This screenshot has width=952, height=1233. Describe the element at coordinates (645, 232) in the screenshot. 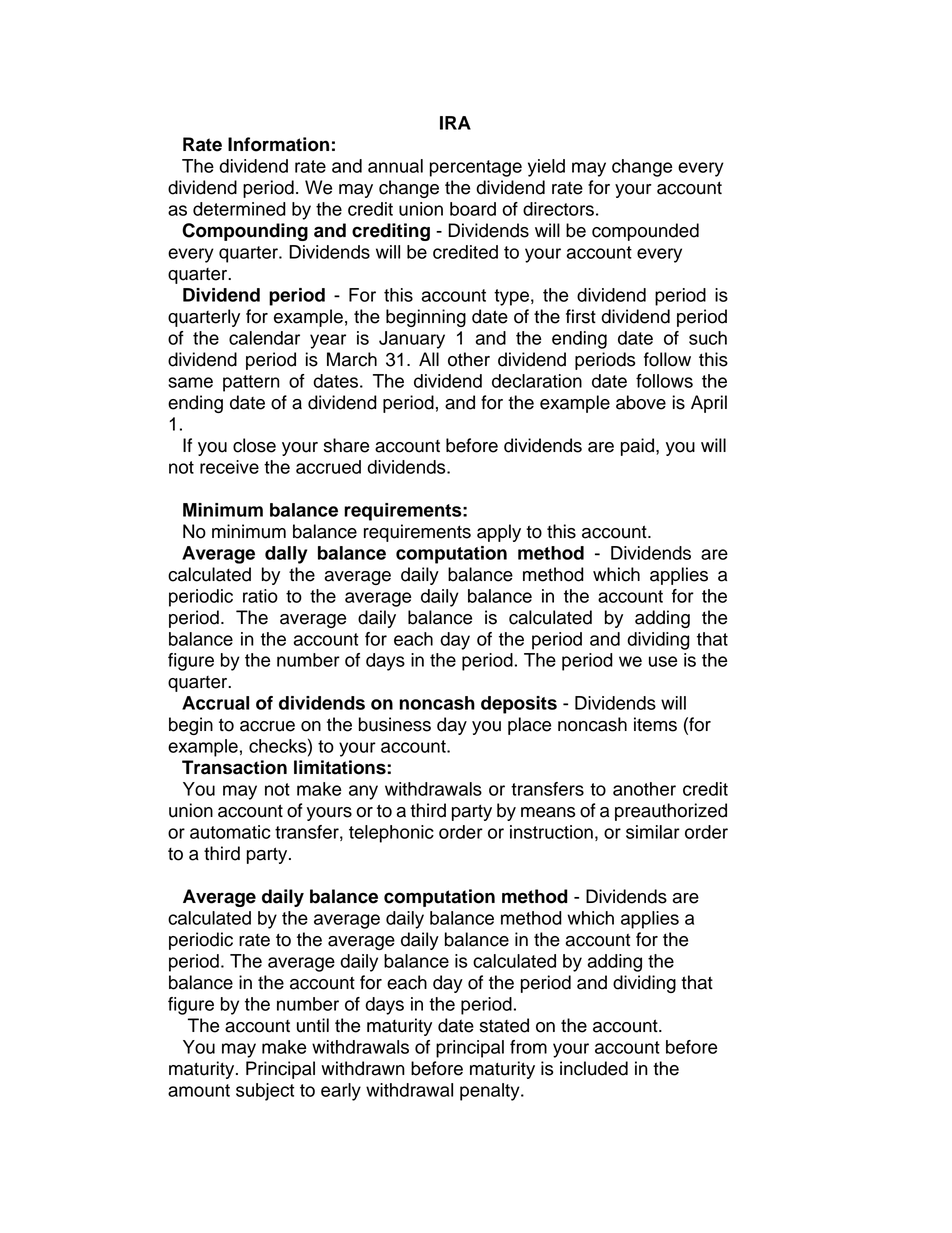

I see `compounded` at that location.
